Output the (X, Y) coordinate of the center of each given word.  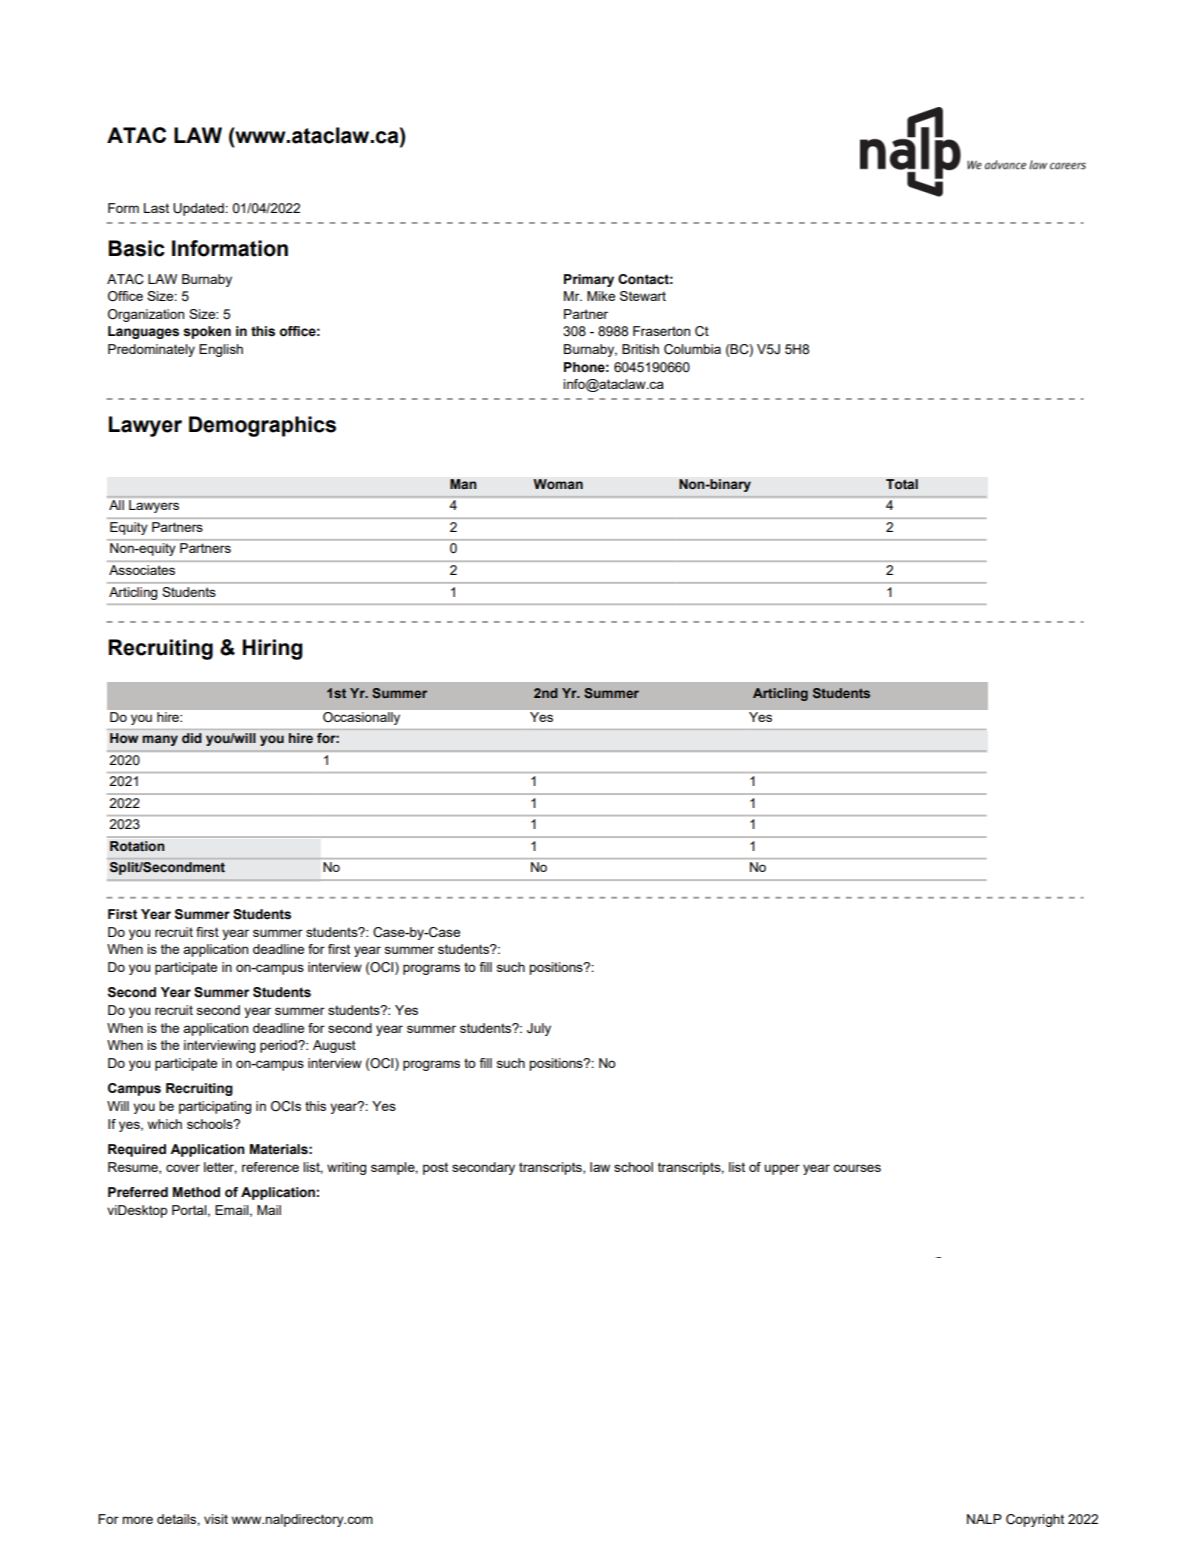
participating (215, 1107)
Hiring (272, 649)
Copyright (1035, 1520)
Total (902, 484)
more (137, 1520)
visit (216, 1519)
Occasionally (361, 718)
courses (857, 1168)
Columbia (692, 349)
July (539, 1029)
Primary (589, 280)
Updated (199, 209)
